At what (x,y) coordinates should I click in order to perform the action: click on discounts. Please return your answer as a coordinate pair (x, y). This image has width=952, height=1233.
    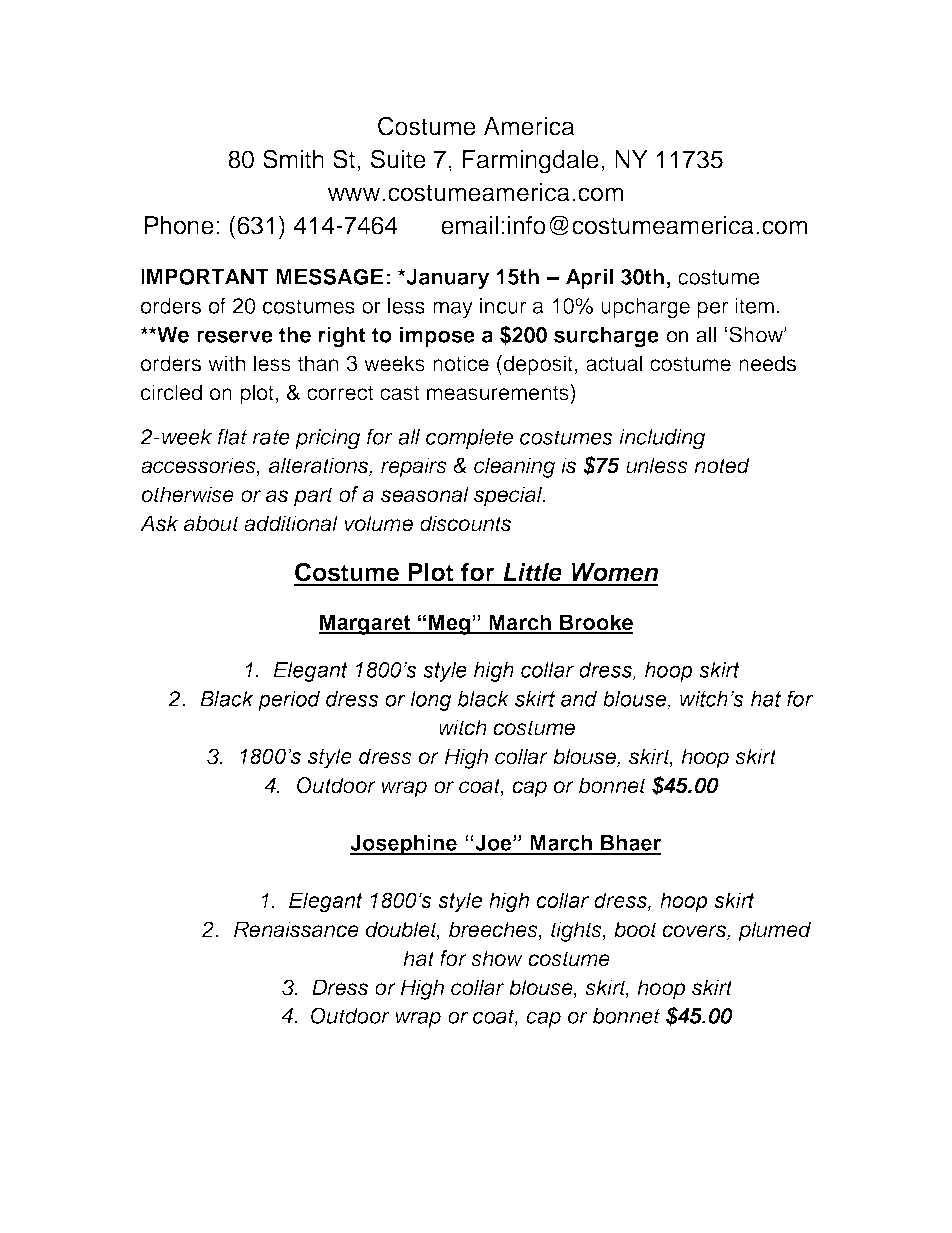
    Looking at the image, I should click on (465, 523).
